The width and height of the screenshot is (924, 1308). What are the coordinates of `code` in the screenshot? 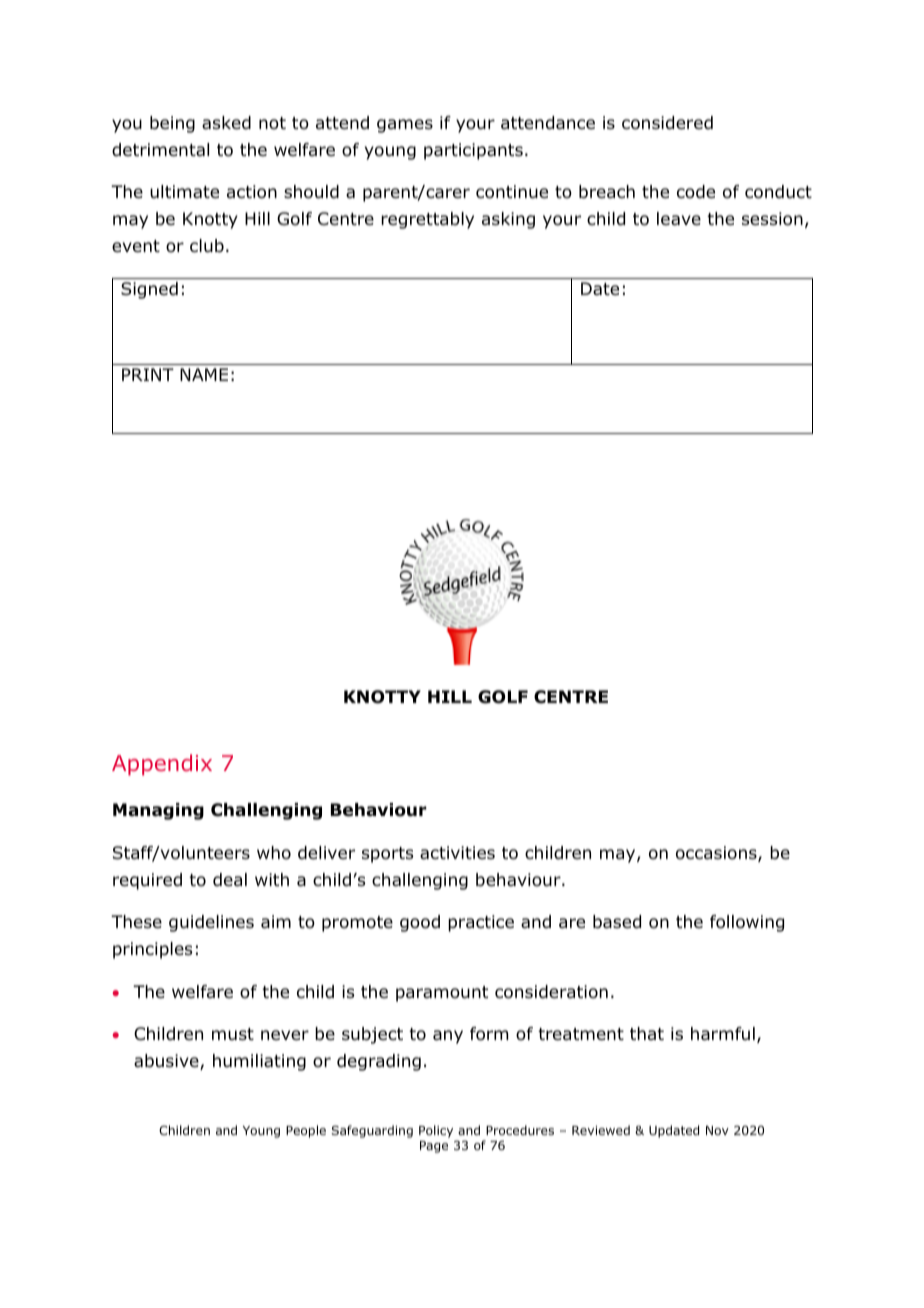 It's located at (696, 192).
